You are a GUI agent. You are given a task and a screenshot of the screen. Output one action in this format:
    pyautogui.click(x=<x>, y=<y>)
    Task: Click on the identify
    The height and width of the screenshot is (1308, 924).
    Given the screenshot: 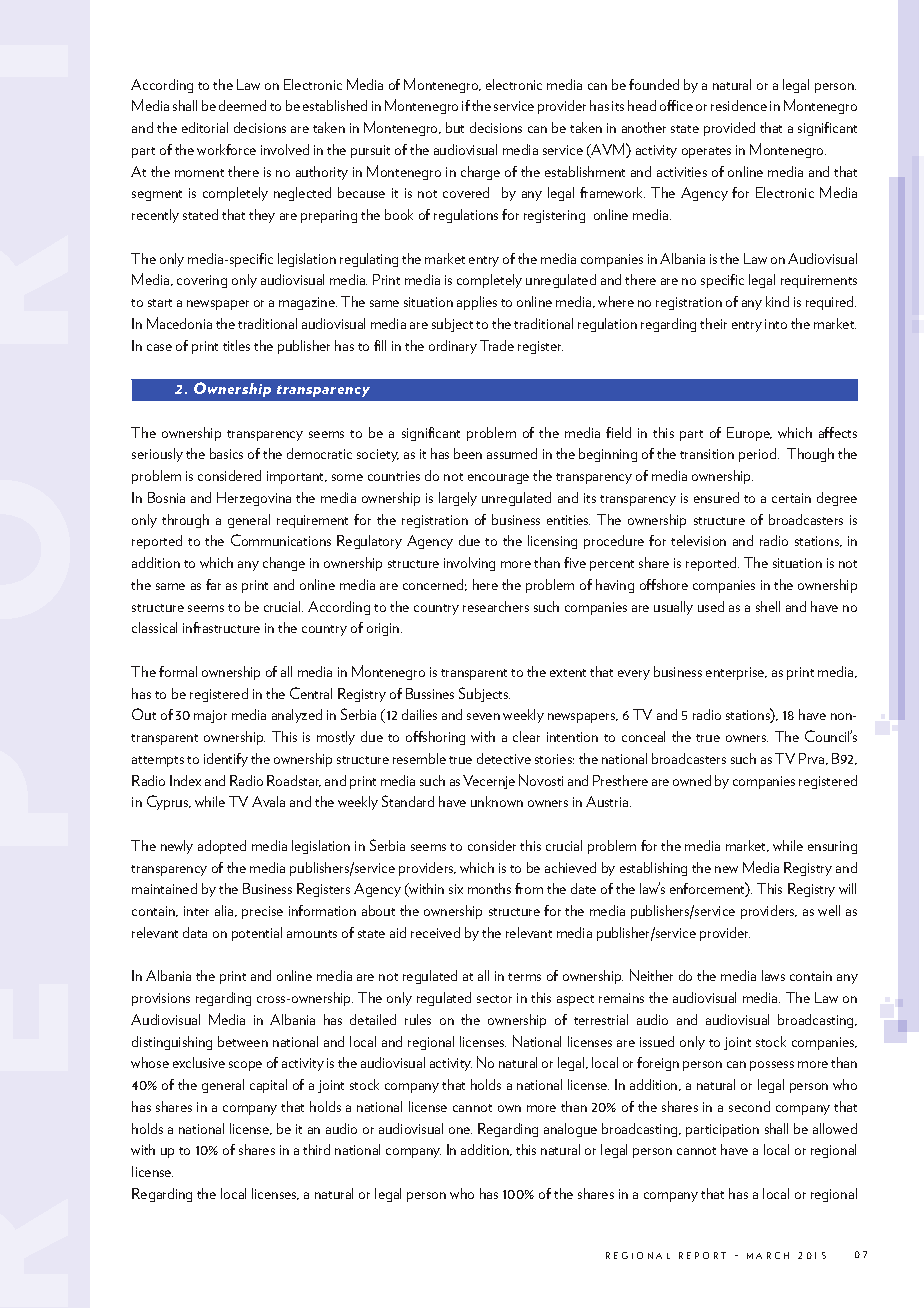 What is the action you would take?
    pyautogui.click(x=226, y=760)
